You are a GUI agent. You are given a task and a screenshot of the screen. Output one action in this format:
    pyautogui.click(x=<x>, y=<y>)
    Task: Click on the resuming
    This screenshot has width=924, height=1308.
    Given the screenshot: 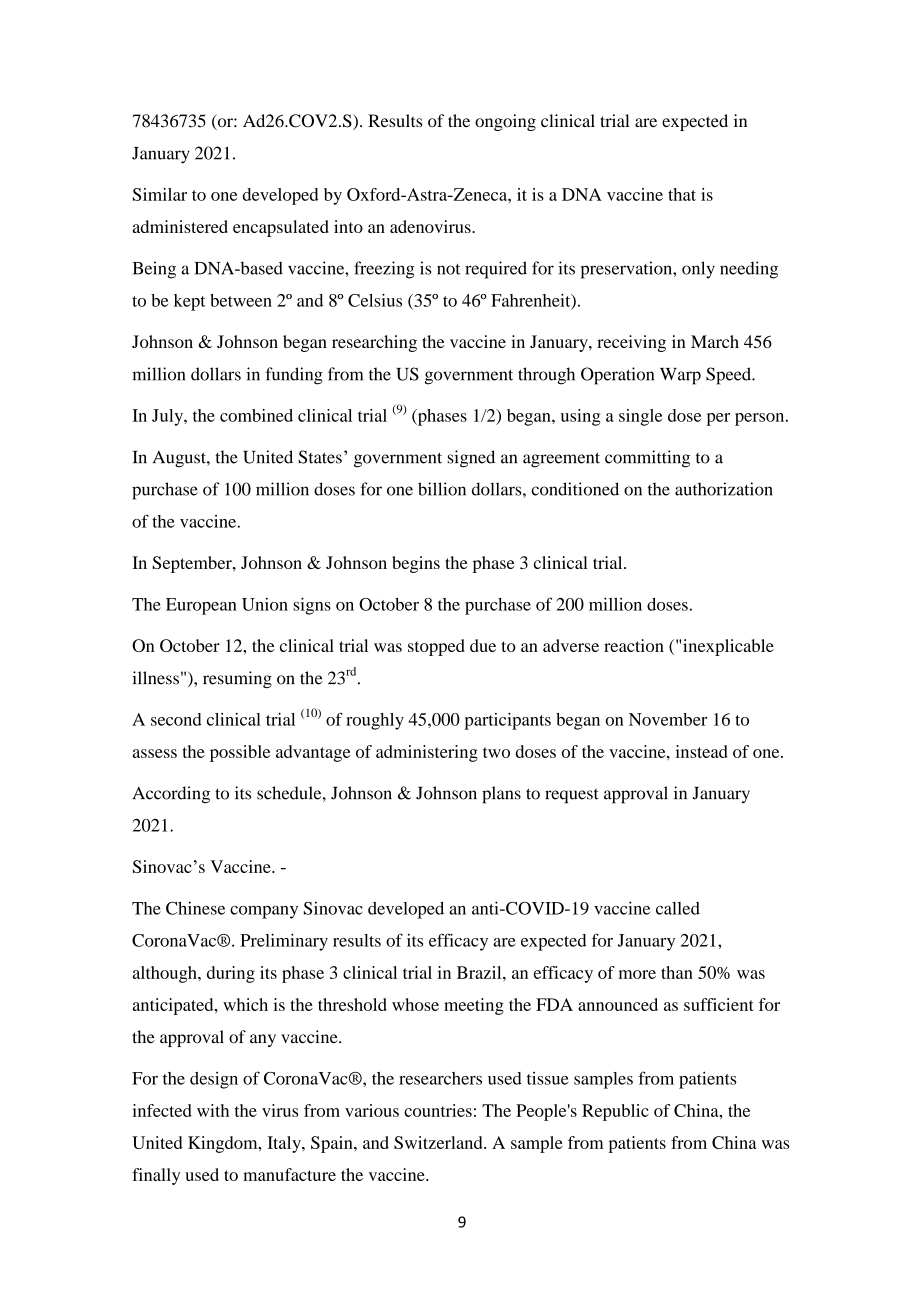 What is the action you would take?
    pyautogui.click(x=237, y=679)
